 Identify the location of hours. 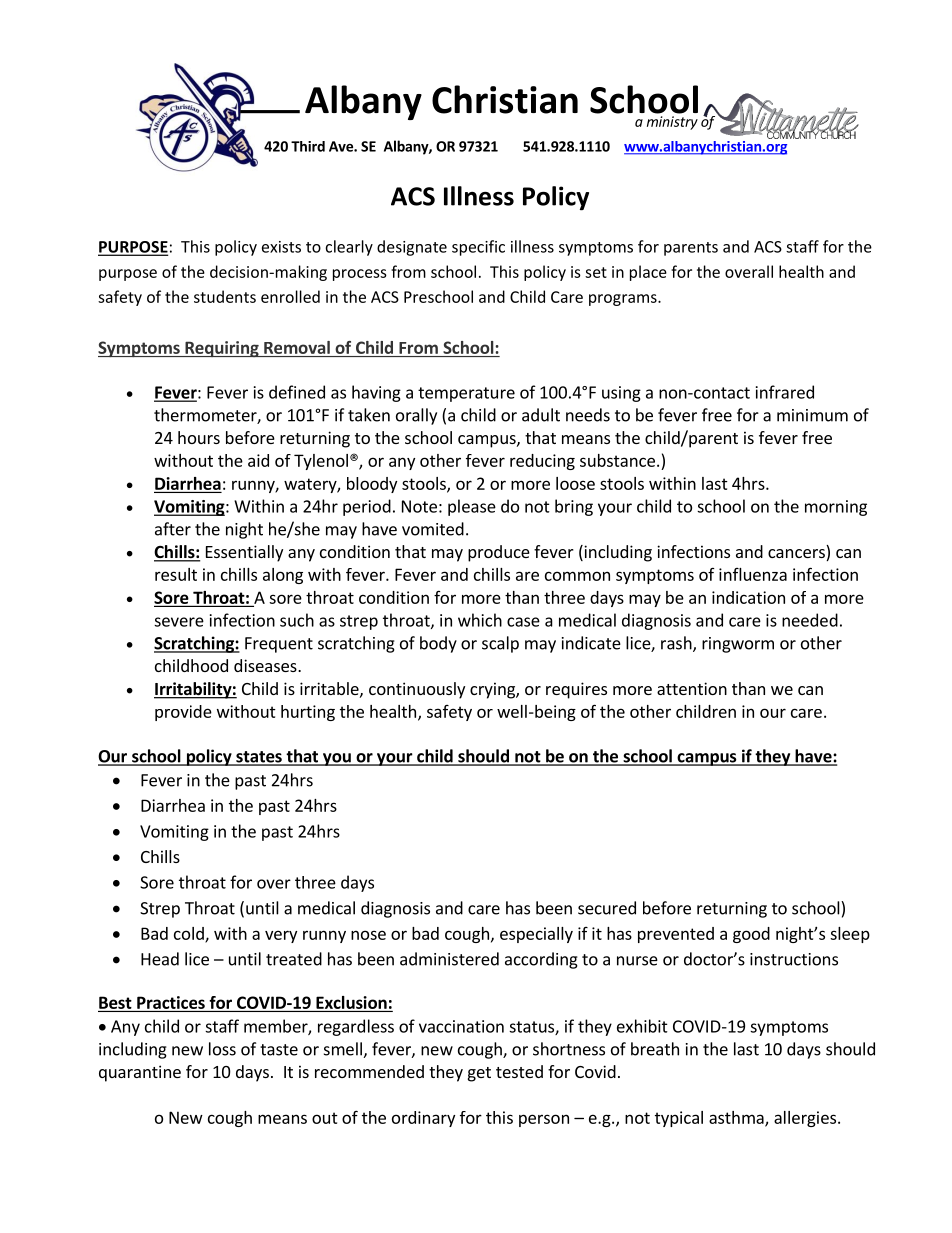
(199, 437).
